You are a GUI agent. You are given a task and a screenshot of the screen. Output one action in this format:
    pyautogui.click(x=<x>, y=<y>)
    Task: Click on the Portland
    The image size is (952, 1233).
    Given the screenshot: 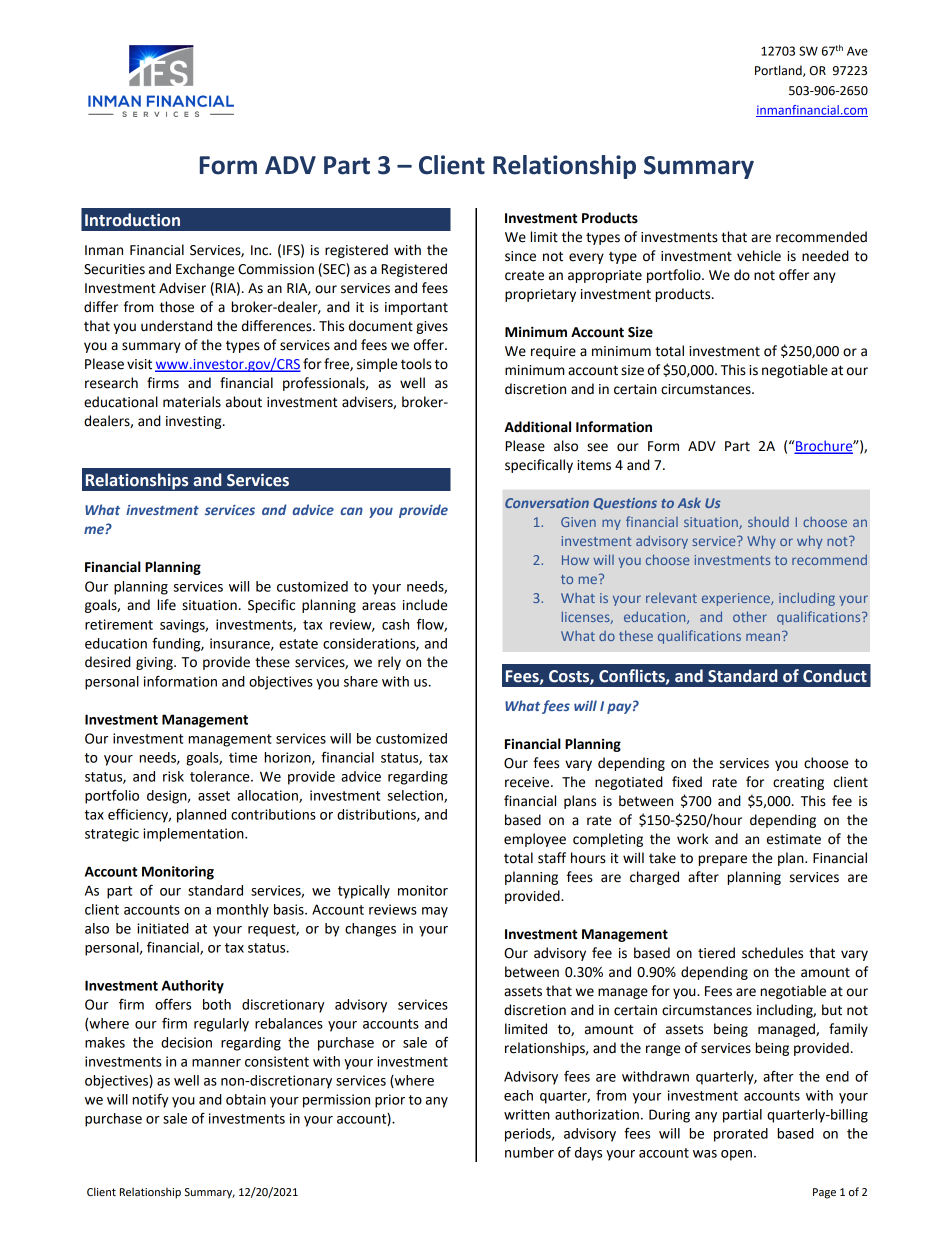 What is the action you would take?
    pyautogui.click(x=779, y=71)
